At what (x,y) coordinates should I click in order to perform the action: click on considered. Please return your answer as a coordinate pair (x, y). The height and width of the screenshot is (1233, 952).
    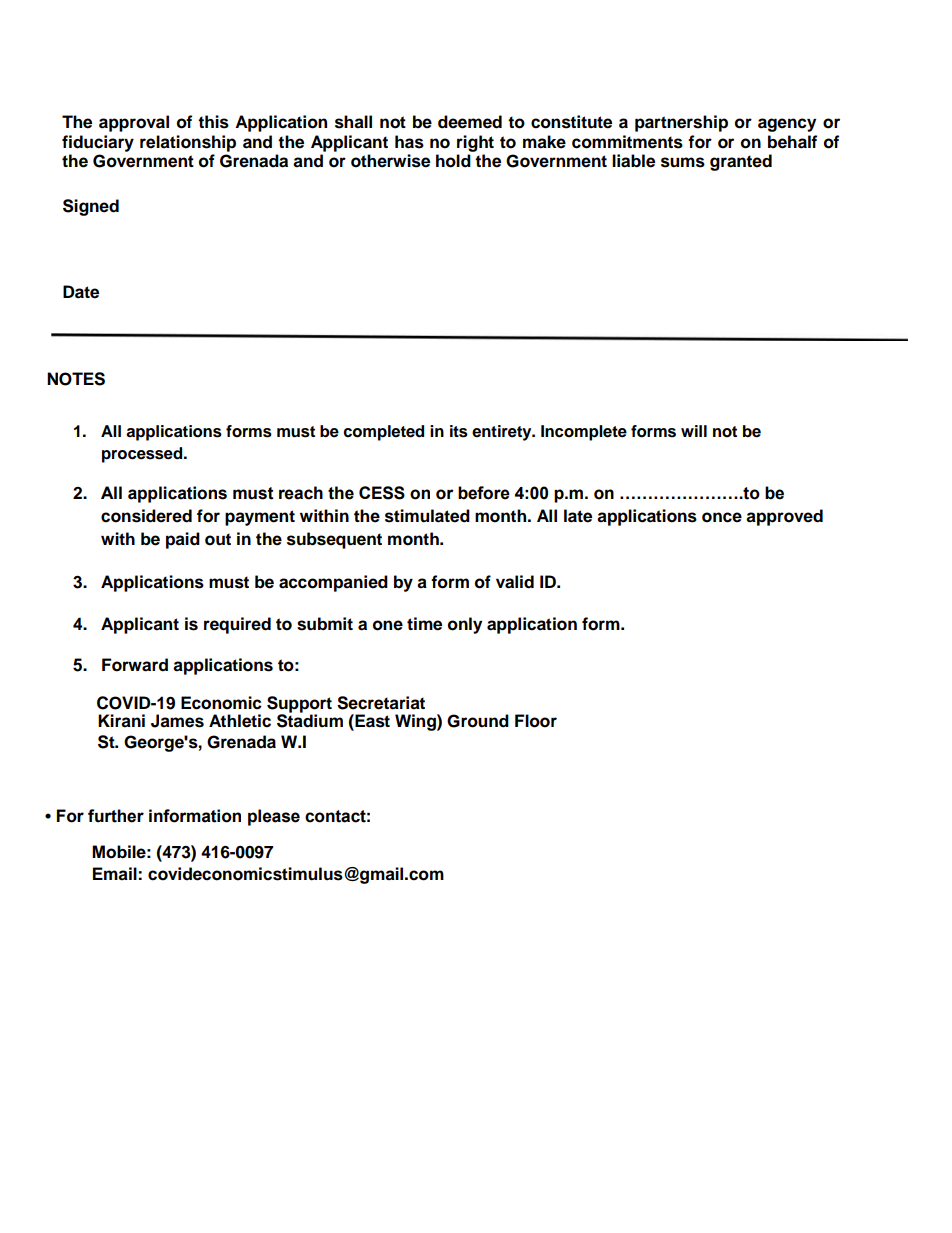
    Looking at the image, I should click on (146, 516).
